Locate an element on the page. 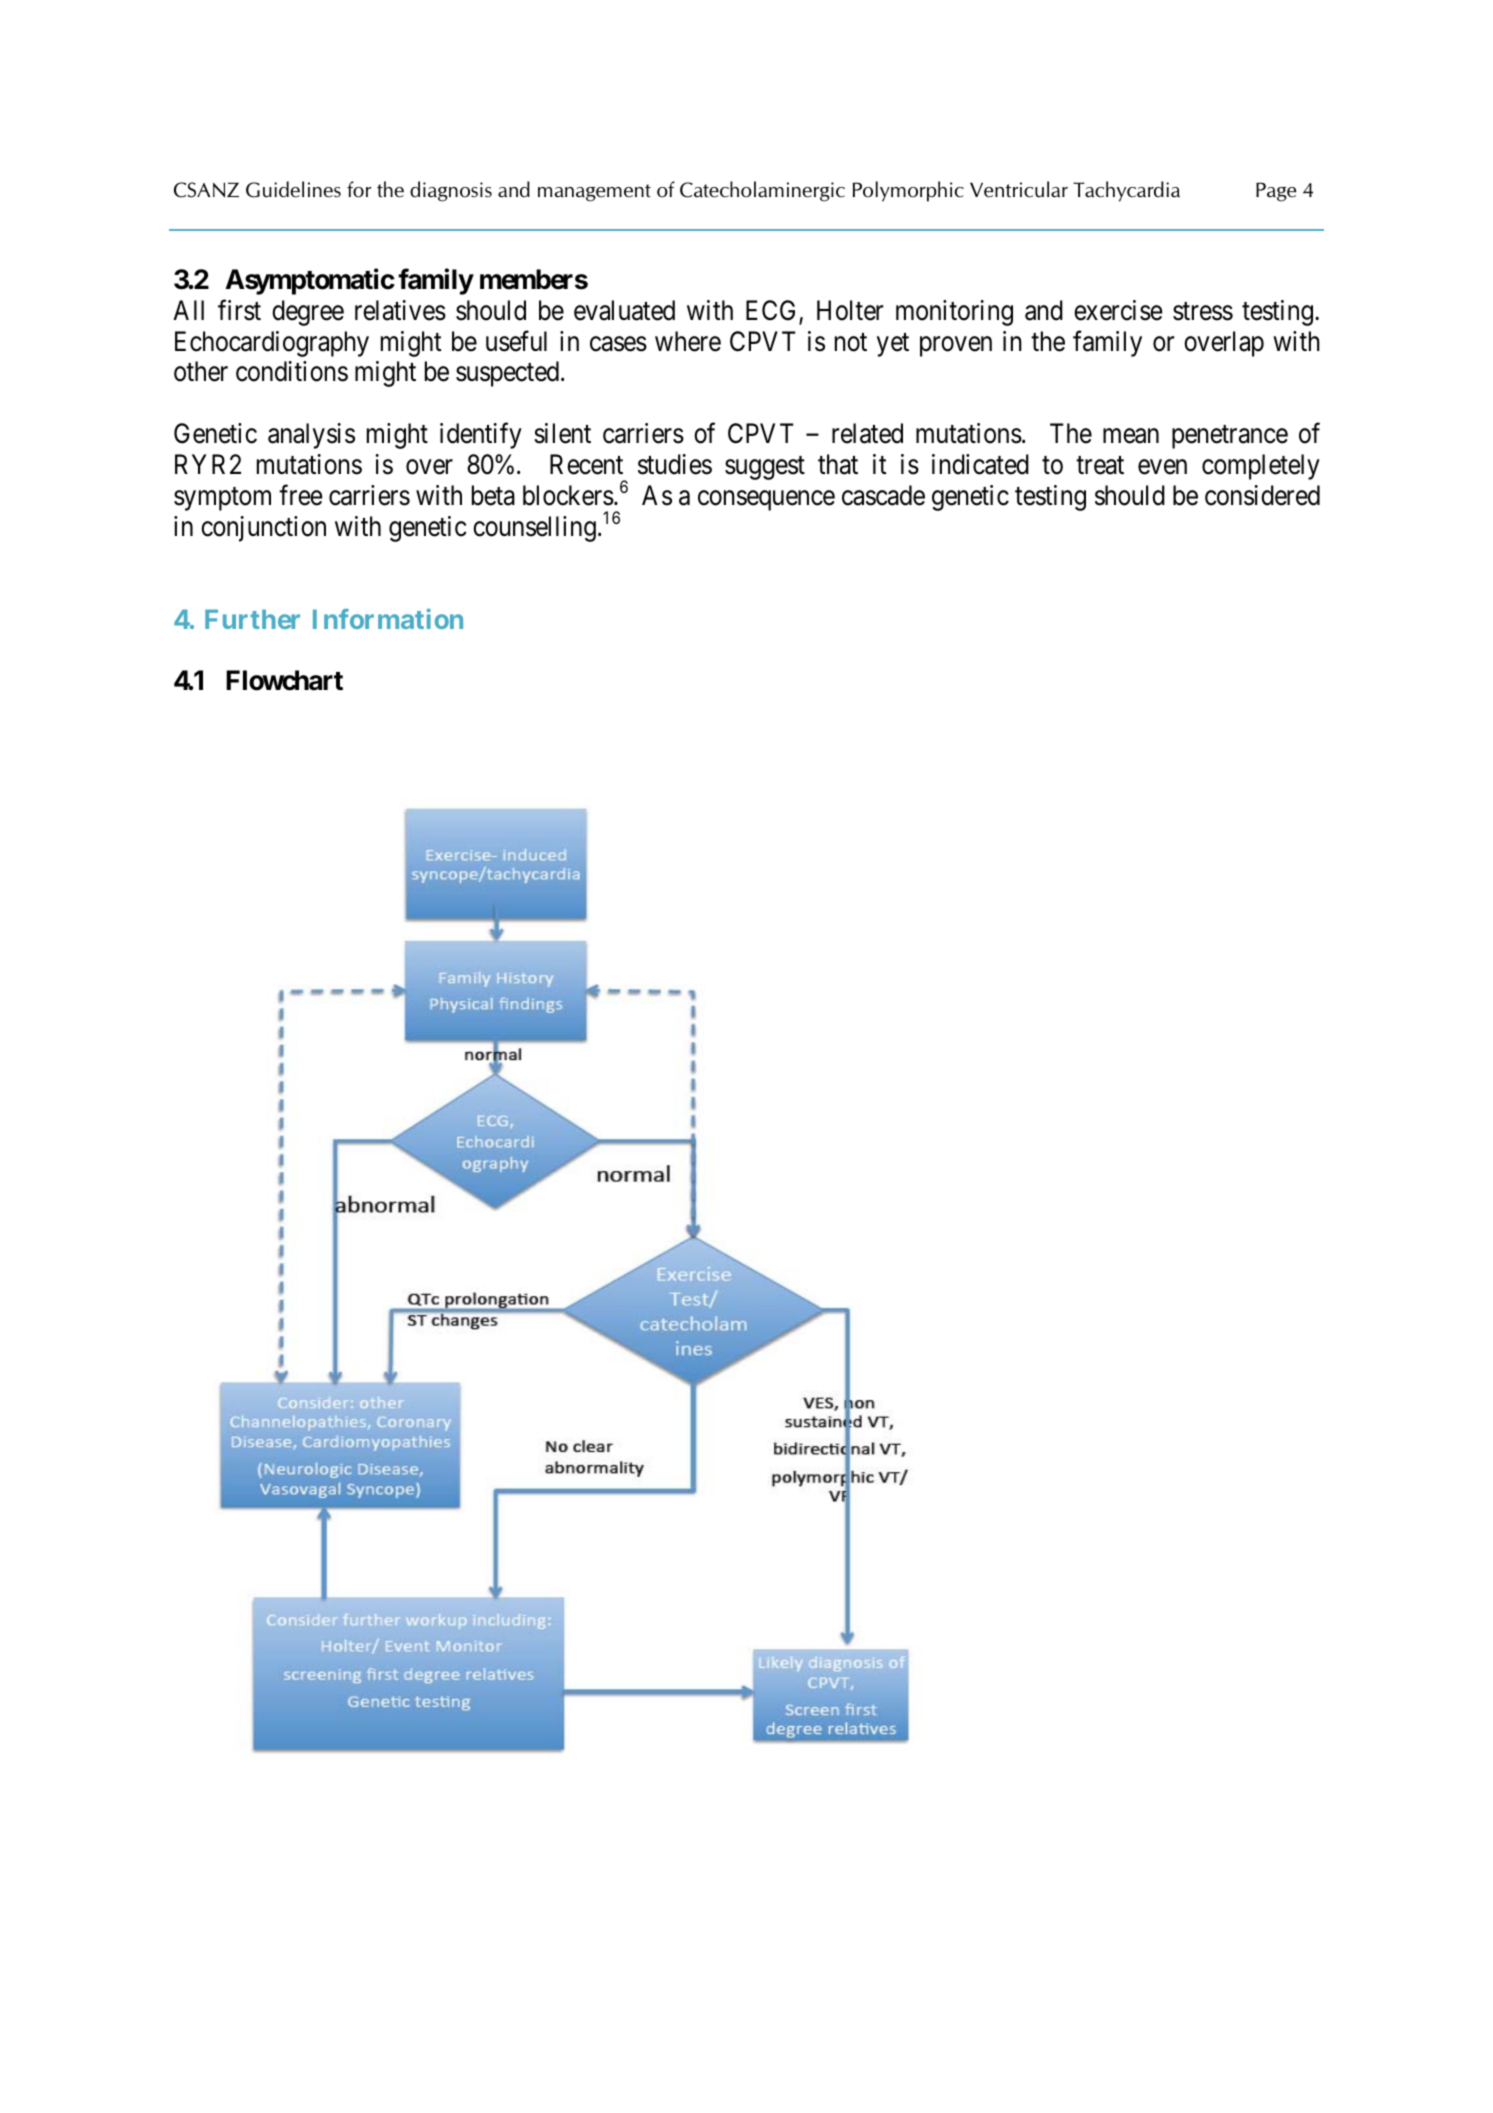 This image has width=1493, height=2113. degree is located at coordinates (308, 313).
